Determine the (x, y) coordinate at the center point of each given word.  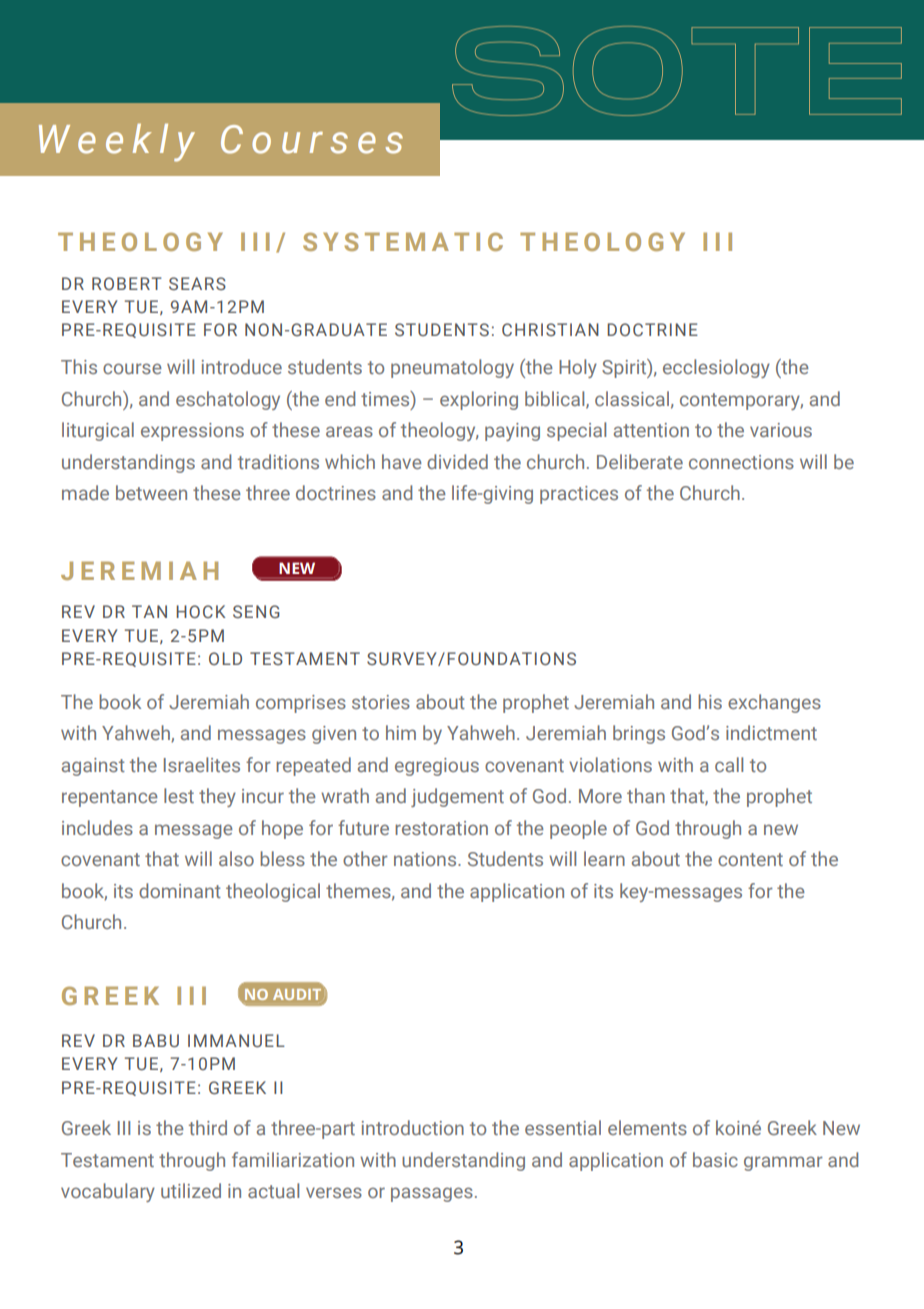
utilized (191, 1190)
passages (432, 1194)
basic (715, 1159)
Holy (578, 368)
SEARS (197, 283)
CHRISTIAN (550, 329)
